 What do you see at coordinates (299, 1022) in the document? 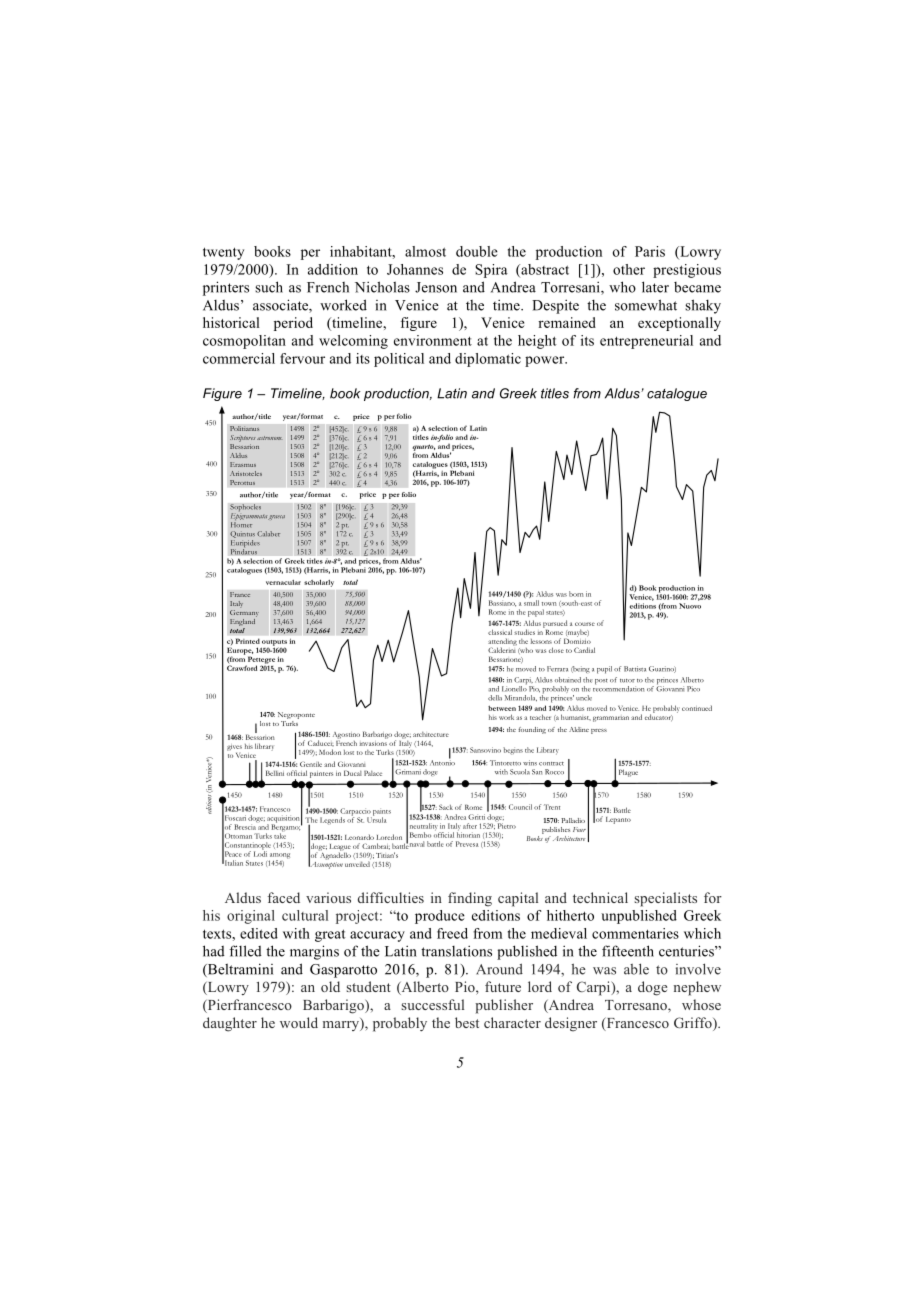
I see `would` at bounding box center [299, 1022].
